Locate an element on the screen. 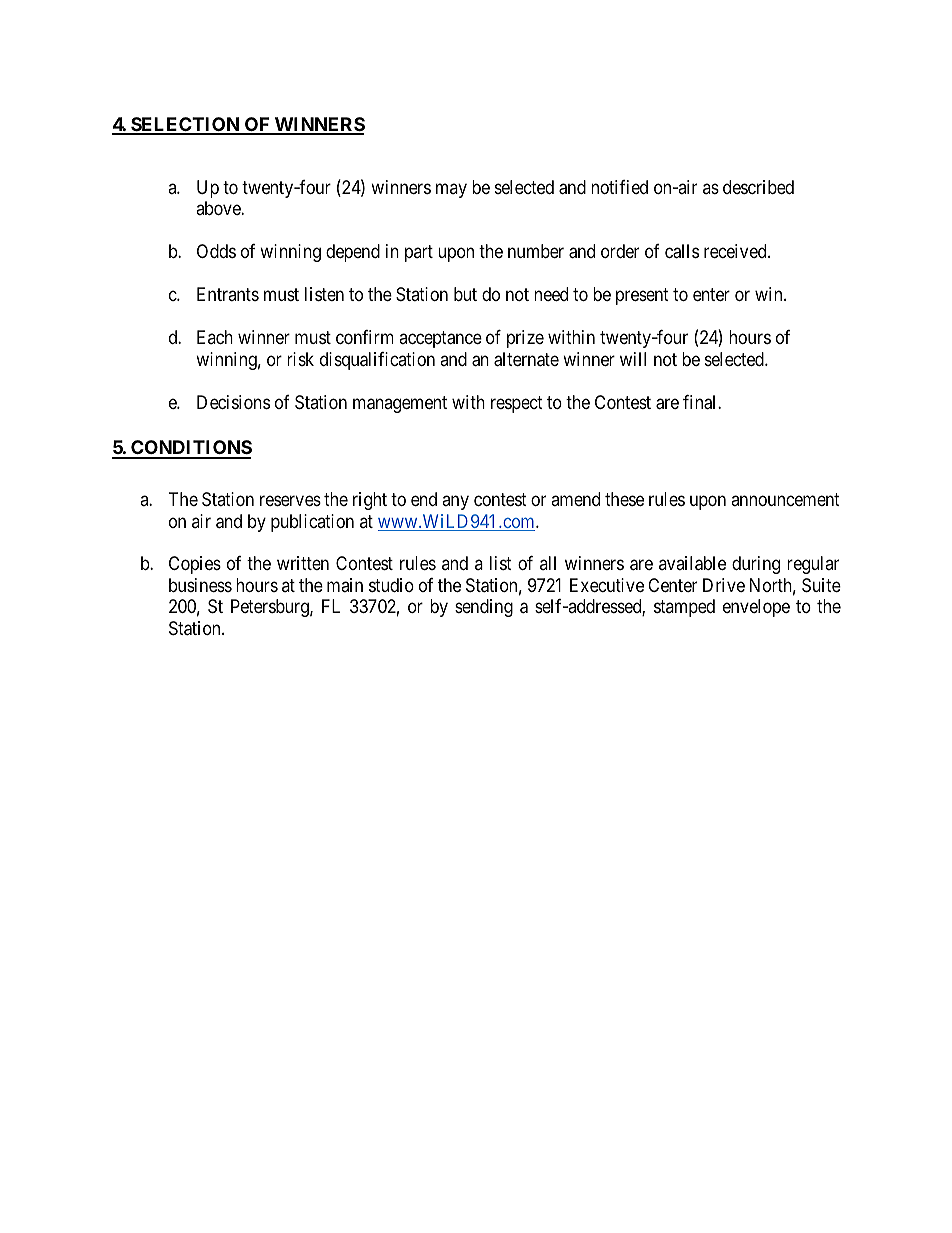  sending is located at coordinates (484, 608).
